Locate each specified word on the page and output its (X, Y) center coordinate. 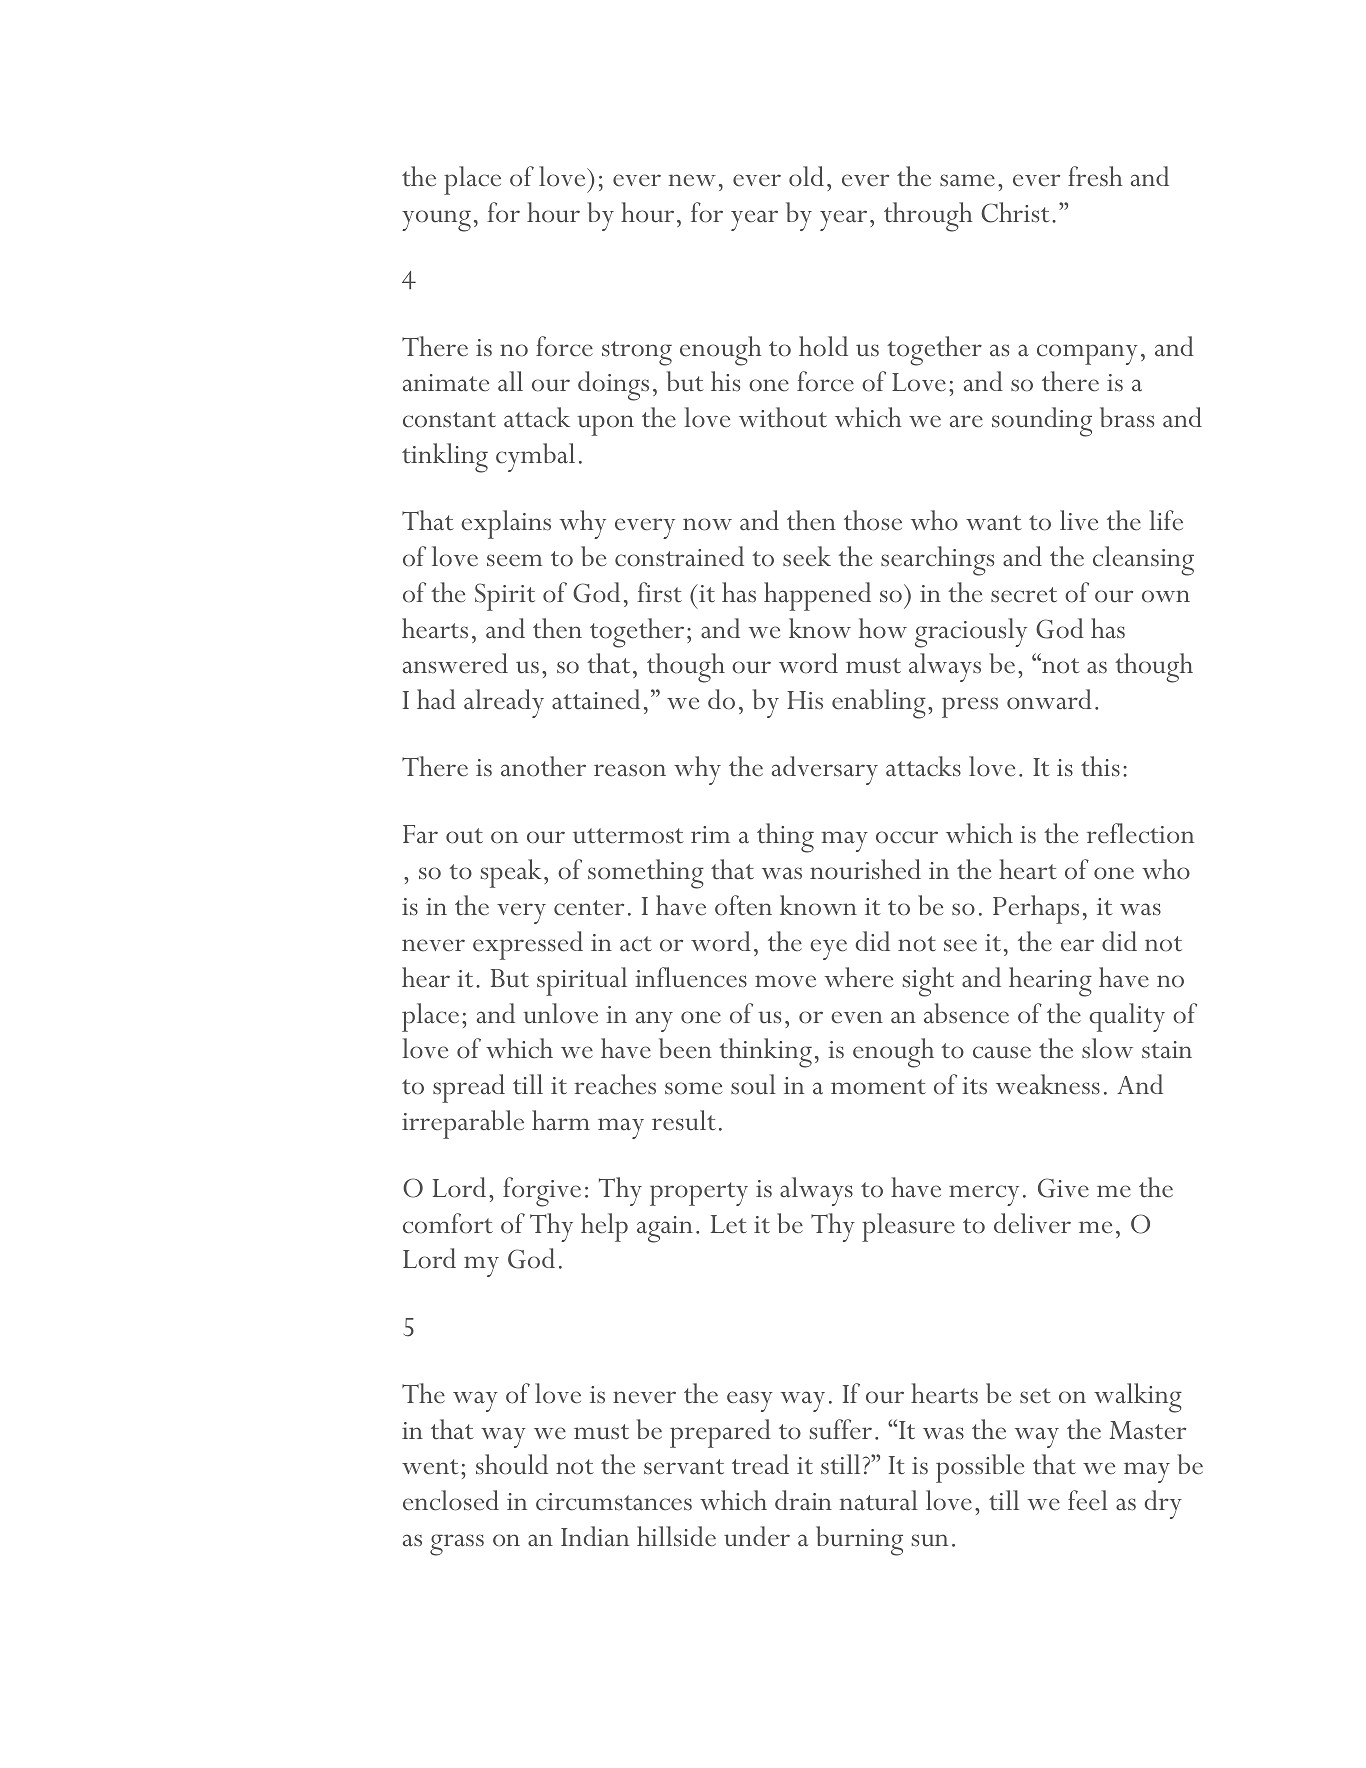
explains (506, 524)
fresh (1095, 176)
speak (511, 873)
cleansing (1143, 561)
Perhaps (1036, 909)
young (436, 221)
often (743, 905)
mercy (984, 1195)
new (692, 180)
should (512, 1464)
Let (729, 1224)
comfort (448, 1223)
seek (807, 556)
